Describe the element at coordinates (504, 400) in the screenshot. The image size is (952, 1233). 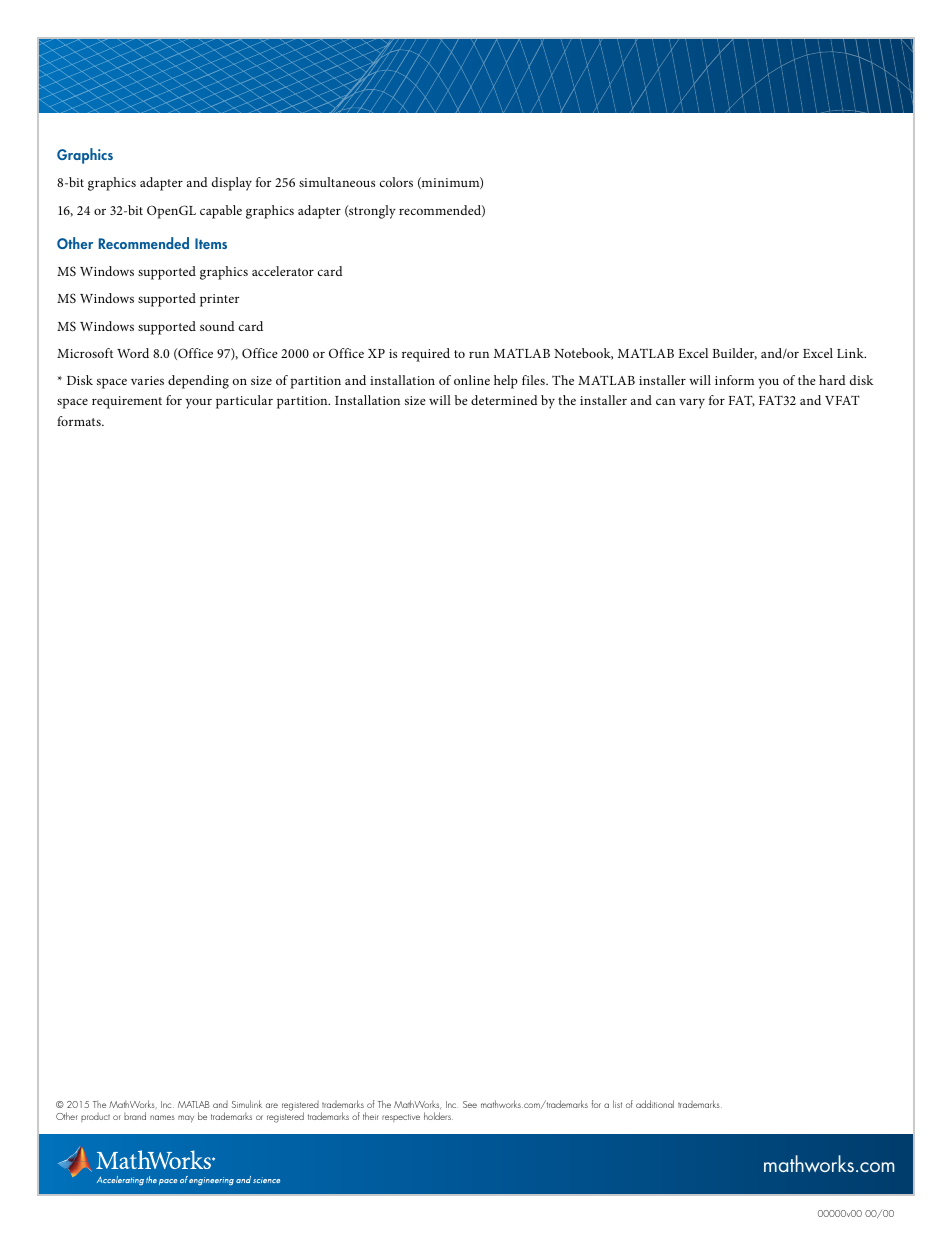
I see `determined` at that location.
